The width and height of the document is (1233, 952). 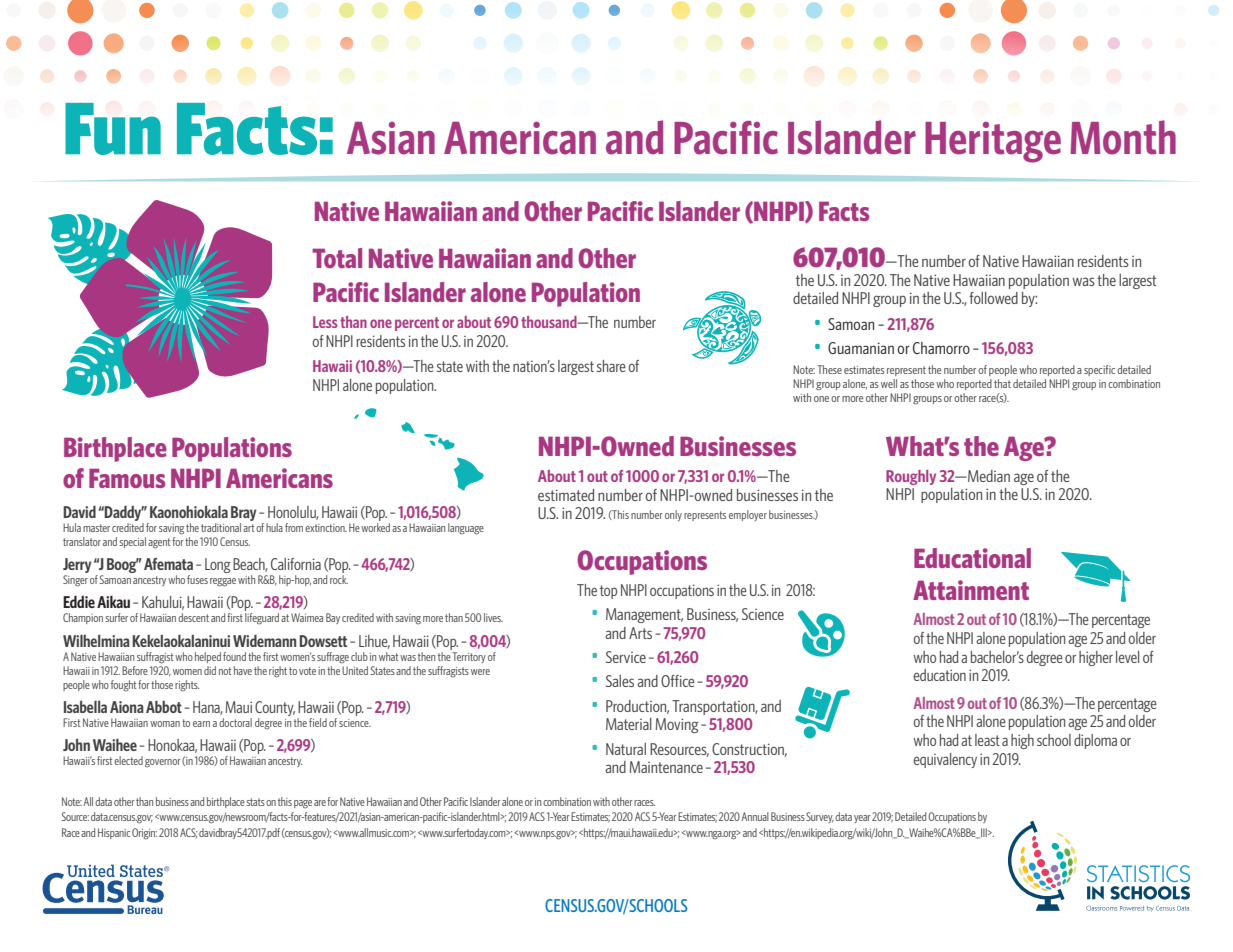 What do you see at coordinates (566, 495) in the document?
I see `estimated` at bounding box center [566, 495].
